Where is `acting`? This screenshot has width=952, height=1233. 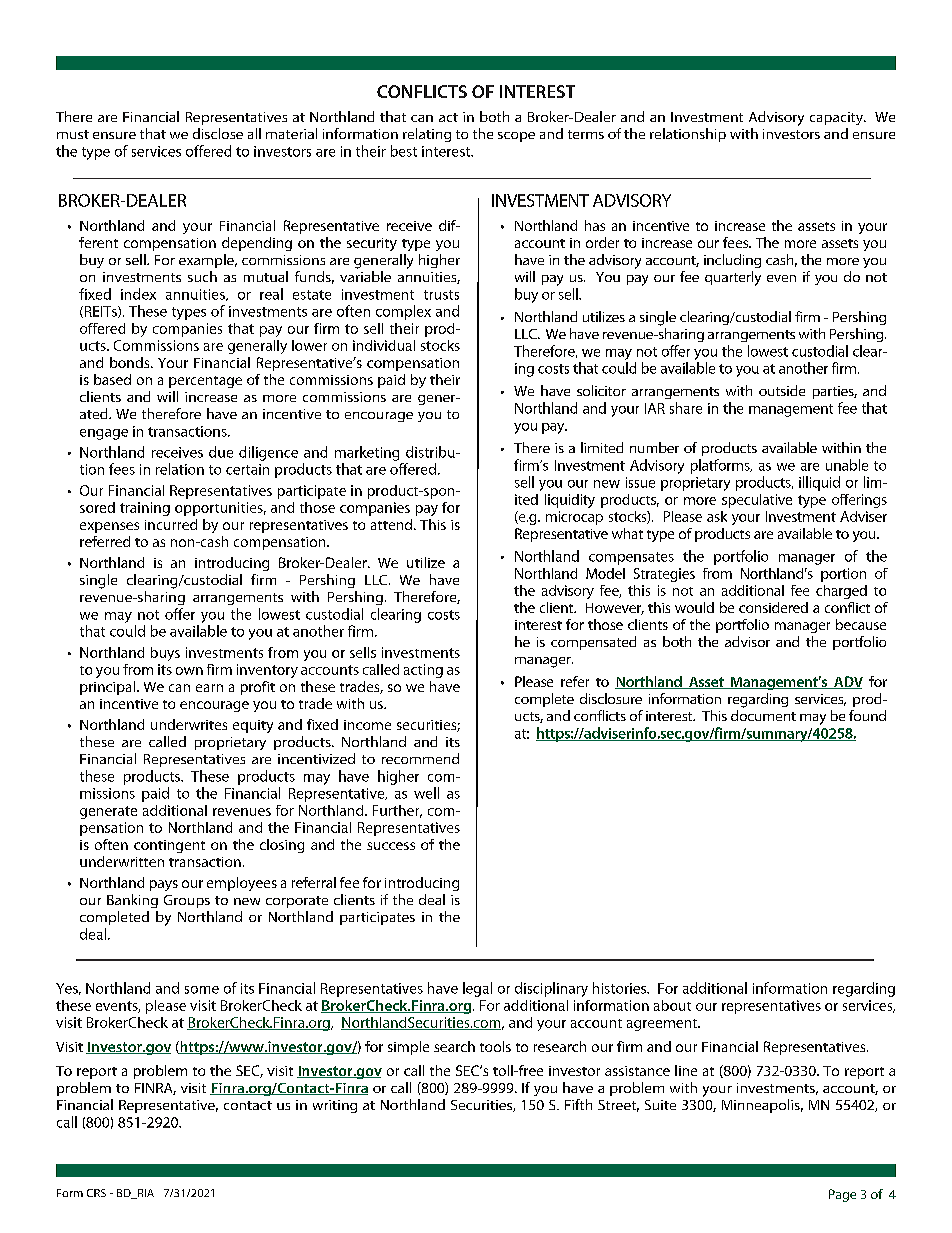 acting is located at coordinates (423, 671).
